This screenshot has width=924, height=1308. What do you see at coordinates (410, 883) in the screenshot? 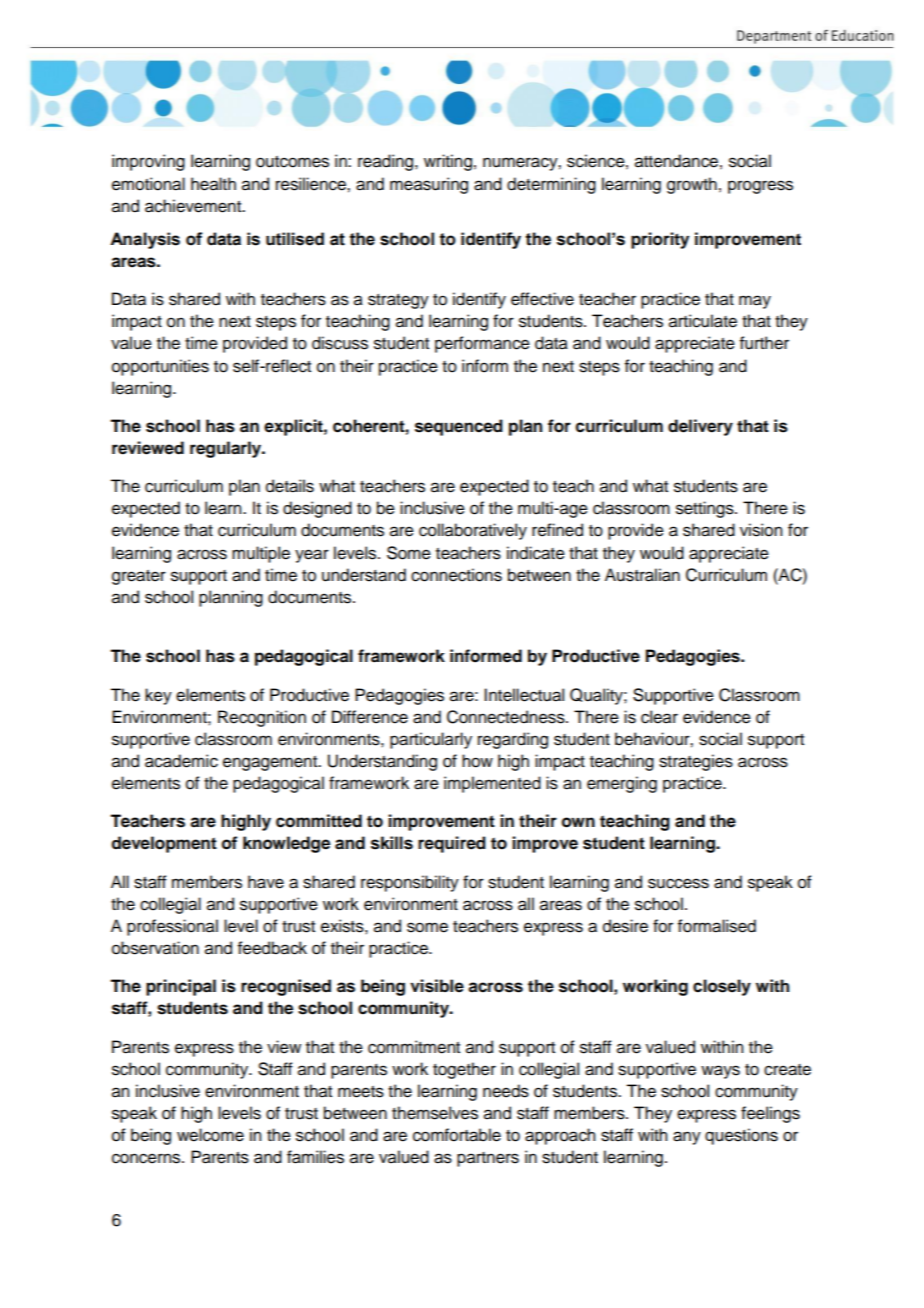
I see `responsibility` at bounding box center [410, 883].
